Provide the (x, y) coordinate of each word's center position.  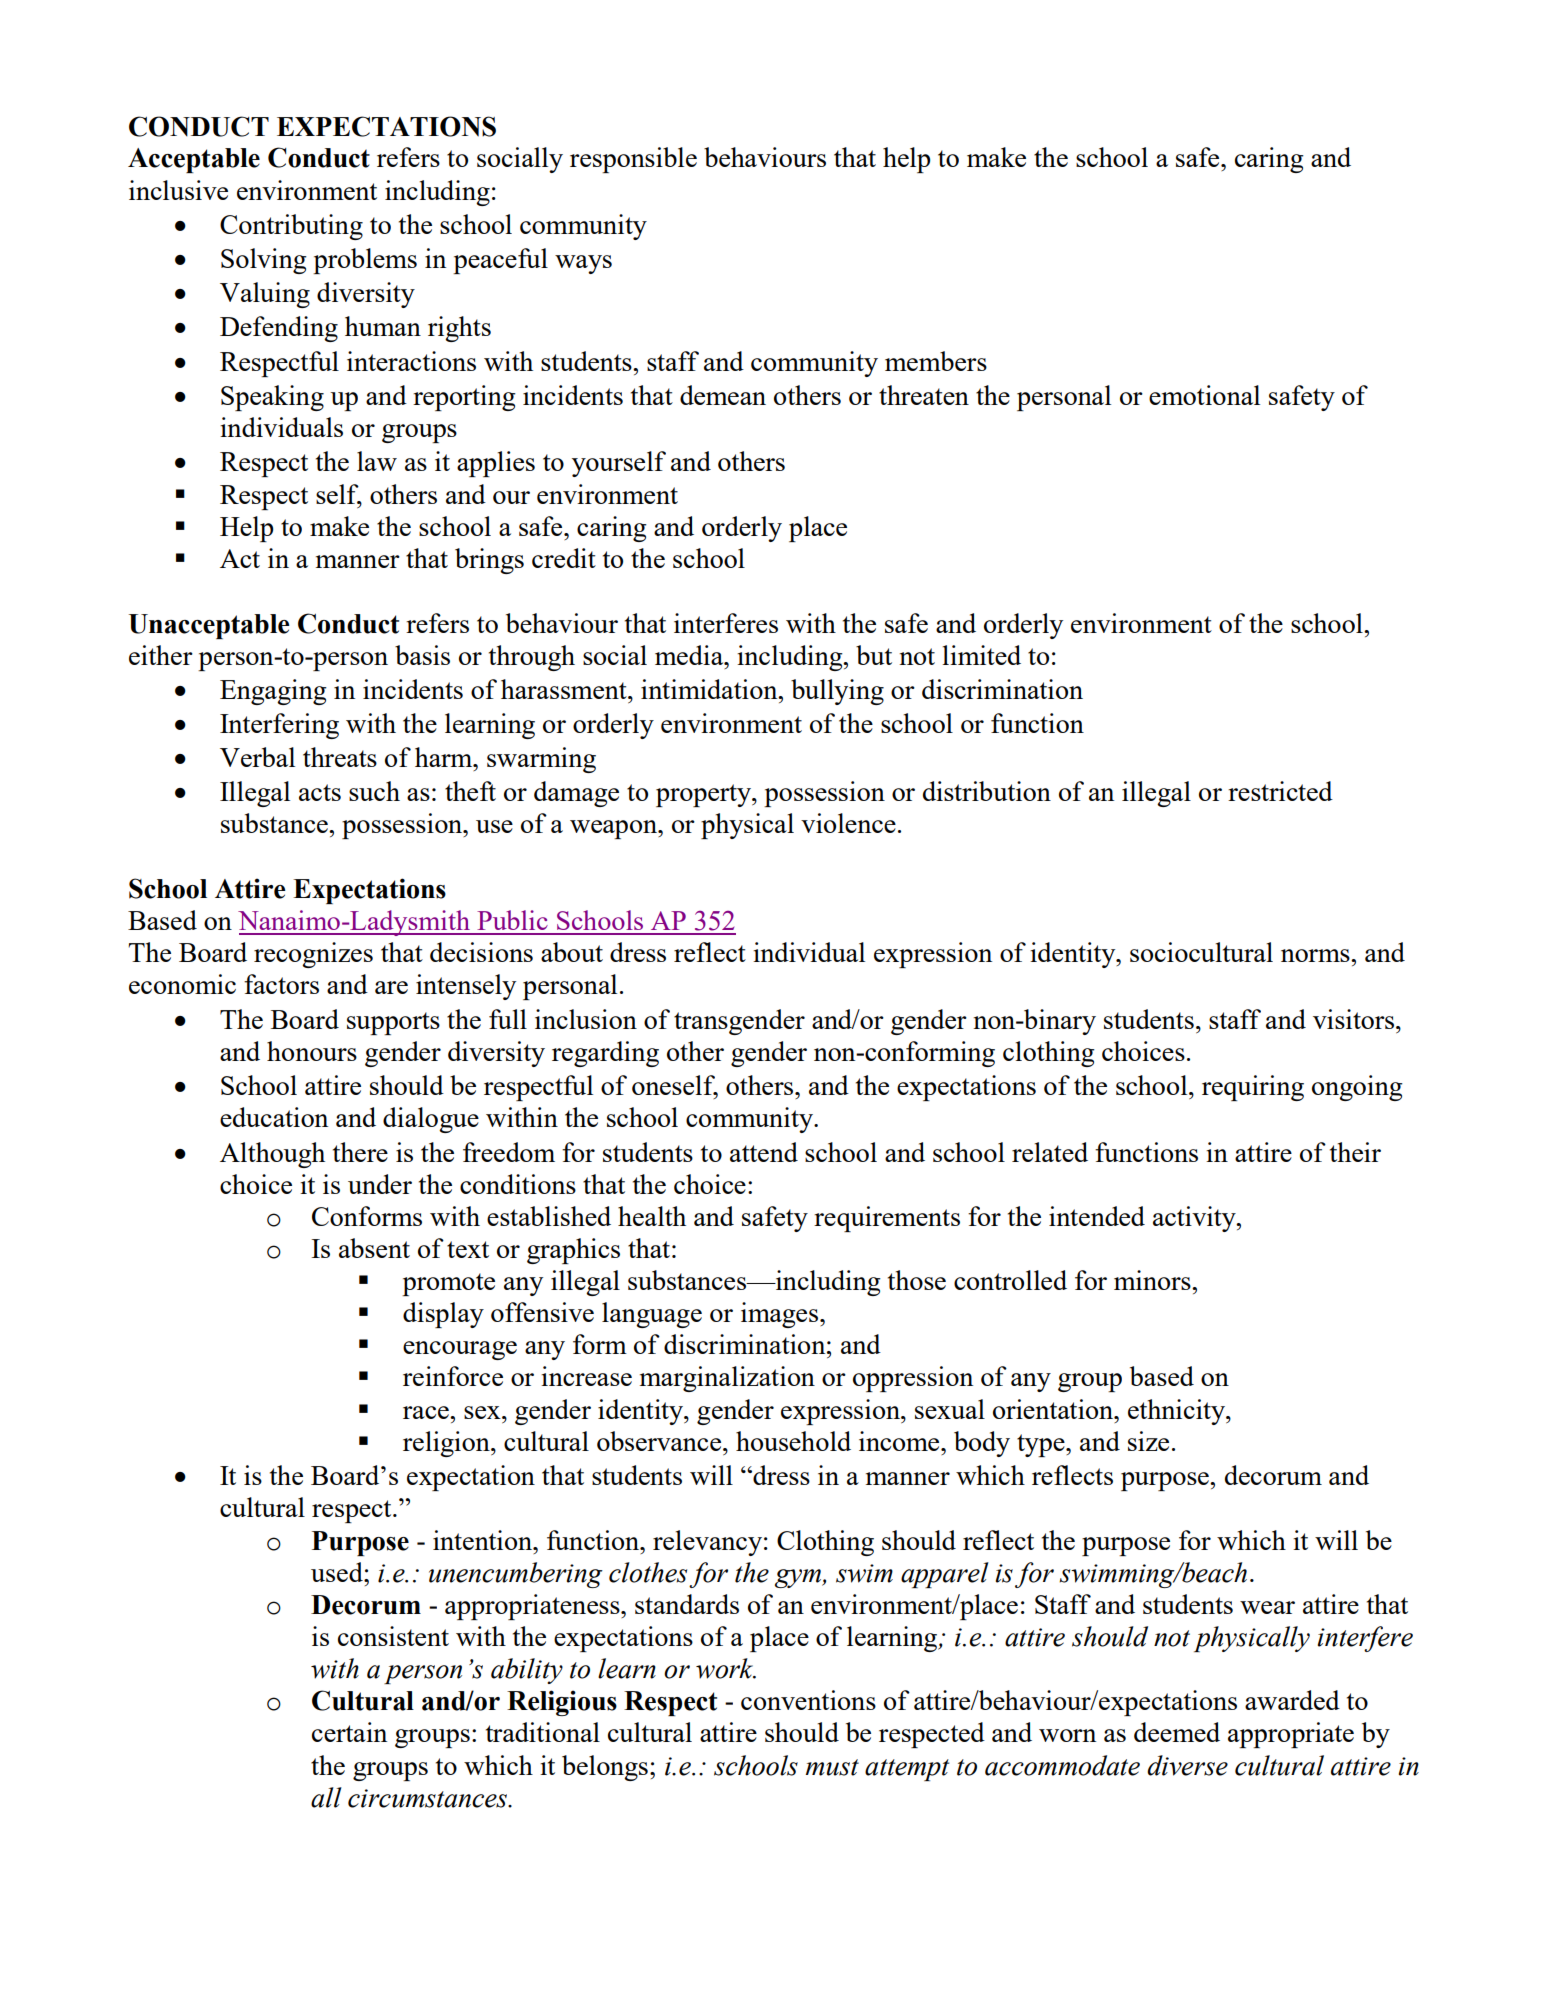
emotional (1204, 395)
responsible (633, 160)
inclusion (586, 1019)
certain (349, 1732)
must (832, 1767)
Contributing (291, 227)
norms (1316, 955)
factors (281, 984)
